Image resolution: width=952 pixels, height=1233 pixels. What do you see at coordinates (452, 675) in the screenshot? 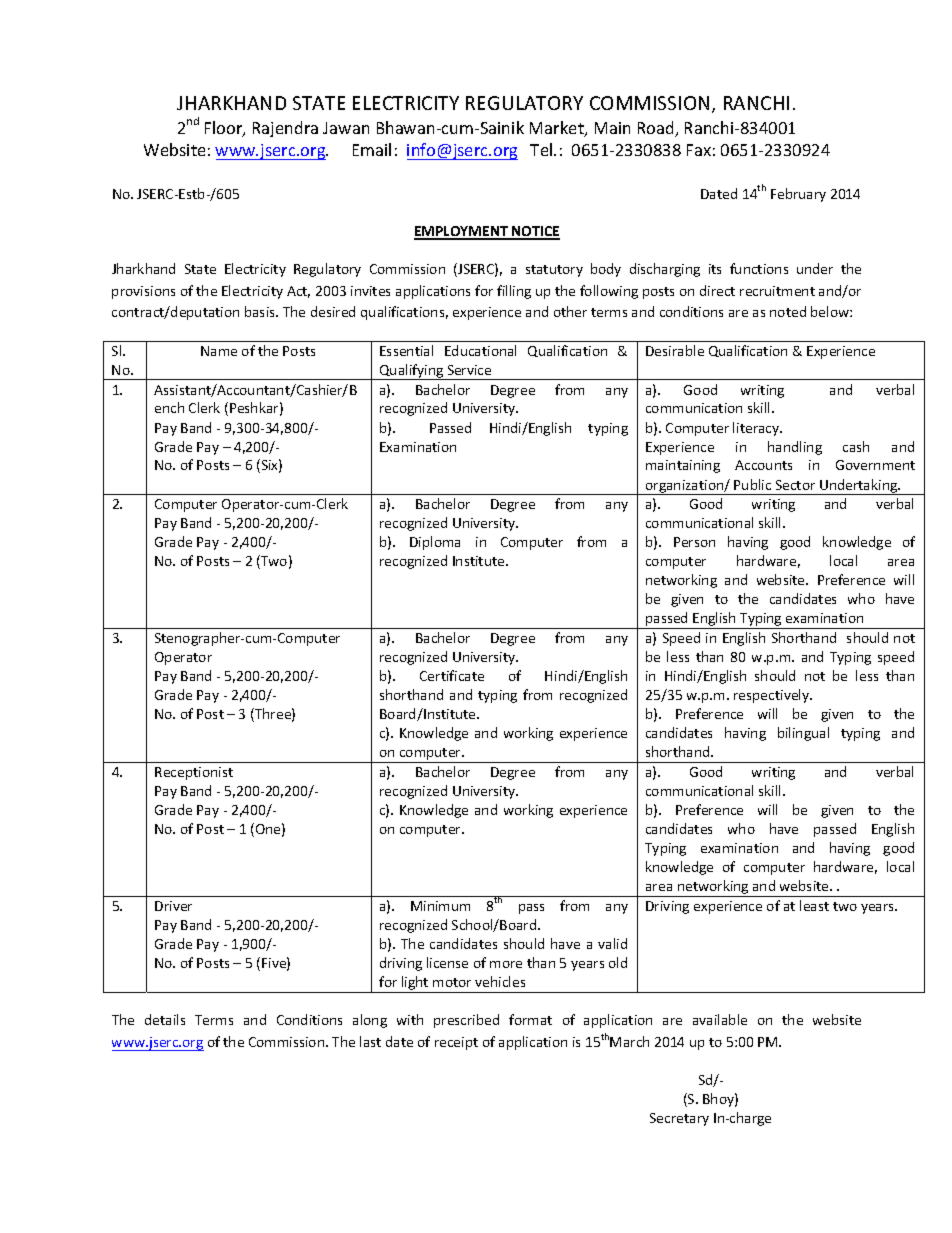
I see `Certificate` at bounding box center [452, 675].
